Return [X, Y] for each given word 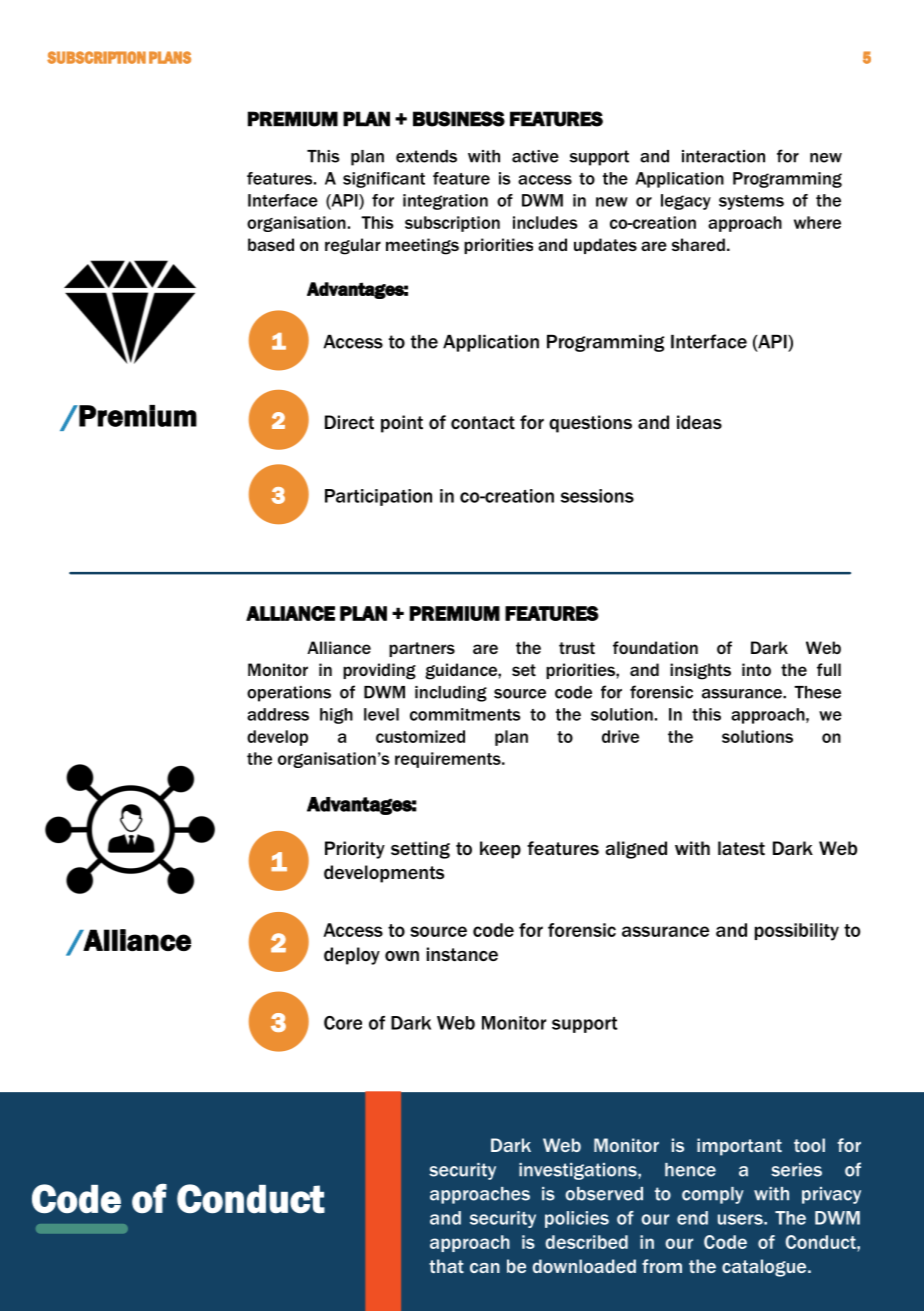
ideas [699, 422]
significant [384, 180]
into [756, 669]
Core [343, 1023]
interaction [723, 156]
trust [577, 648]
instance [462, 954]
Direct [349, 422]
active [535, 156]
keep [500, 850]
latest [741, 848]
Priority [355, 850]
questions [590, 424]
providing [379, 671]
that [446, 1266]
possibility [797, 932]
